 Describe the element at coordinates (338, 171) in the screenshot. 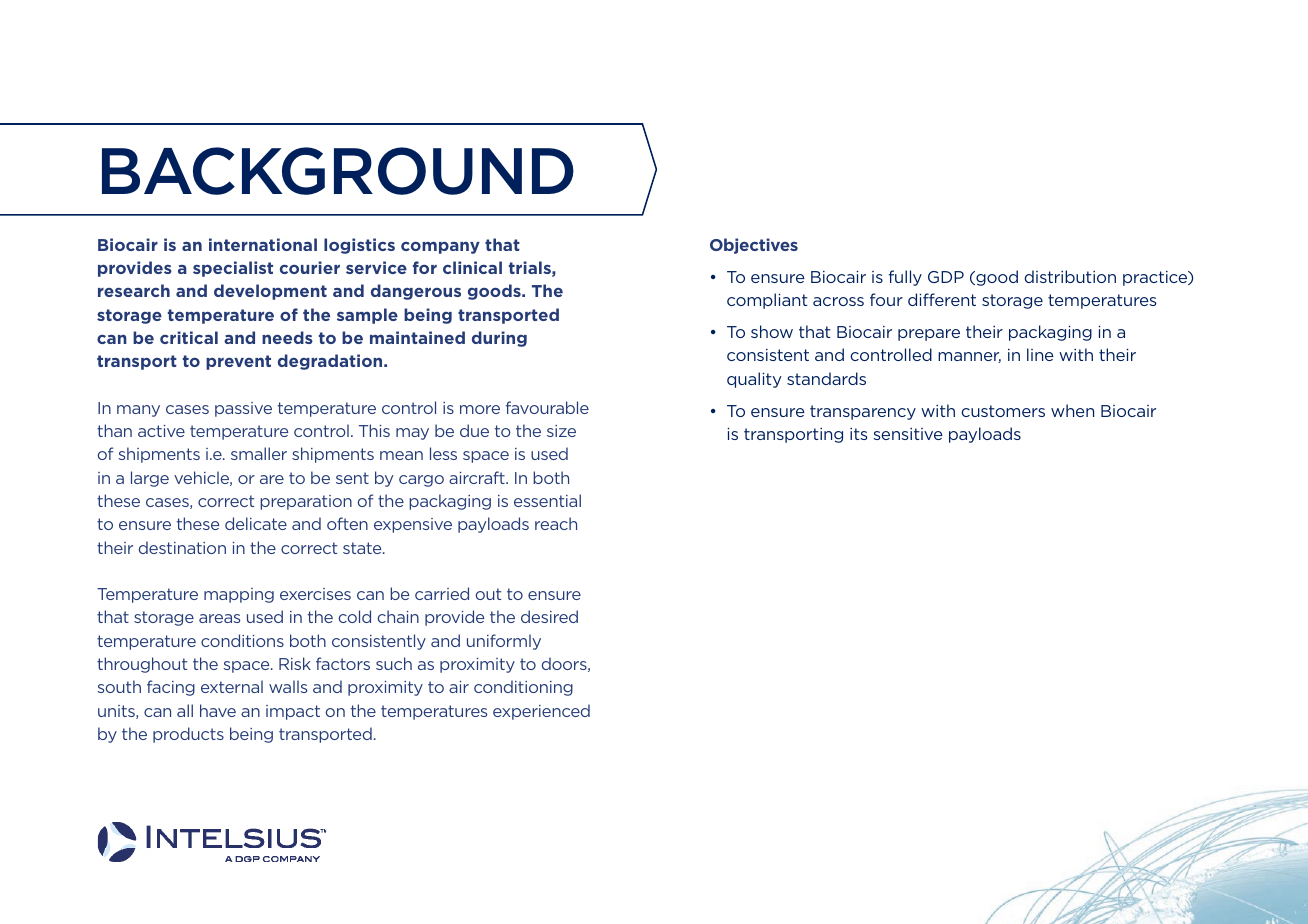

I see `BACKGROUND` at that location.
